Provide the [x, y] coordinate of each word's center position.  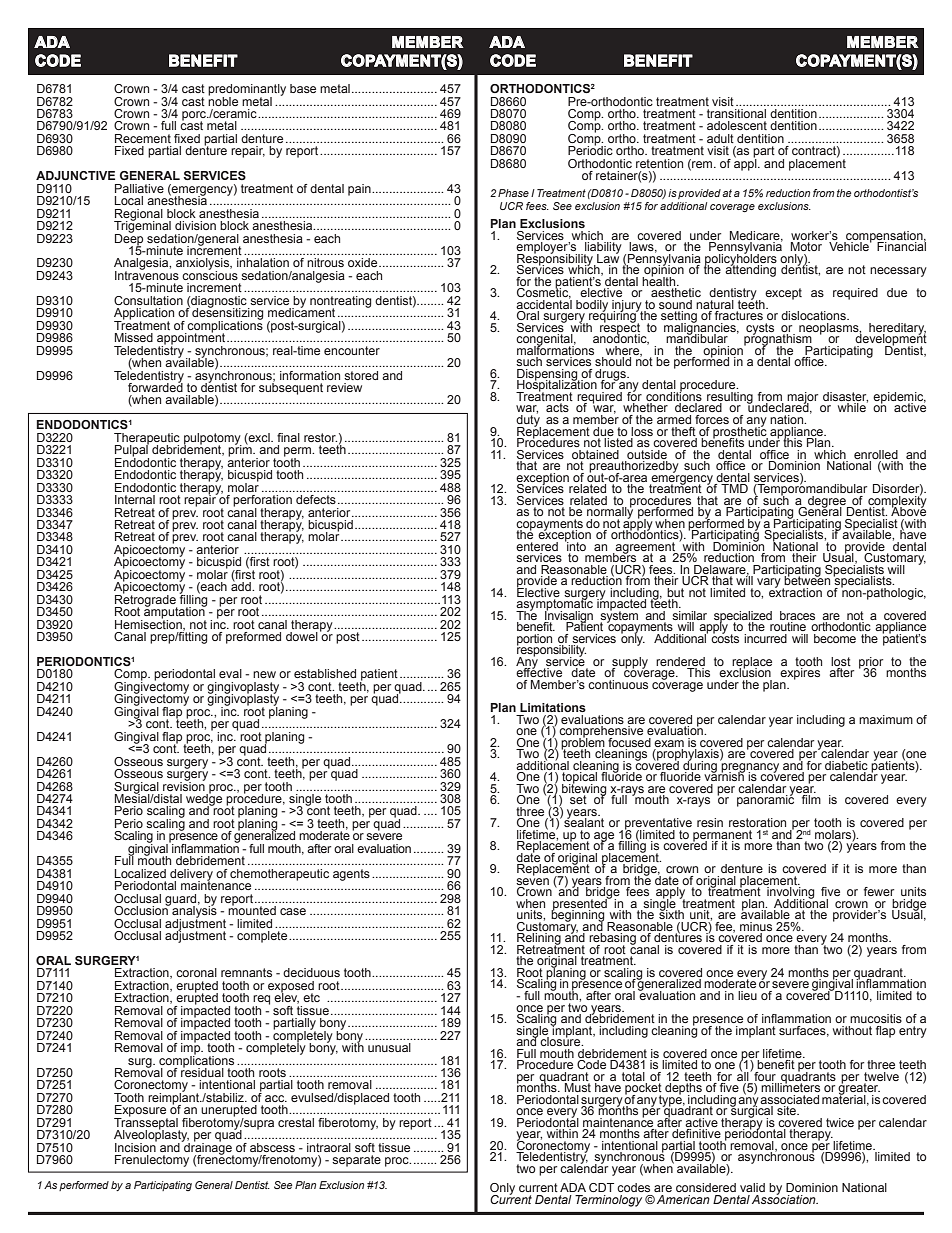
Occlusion [142, 909]
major [802, 399]
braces [797, 615]
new [264, 674]
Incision [136, 1146]
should [613, 361]
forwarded [155, 386]
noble [223, 100]
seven [532, 881]
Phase [513, 193]
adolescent [737, 125]
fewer [879, 891]
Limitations [553, 707]
